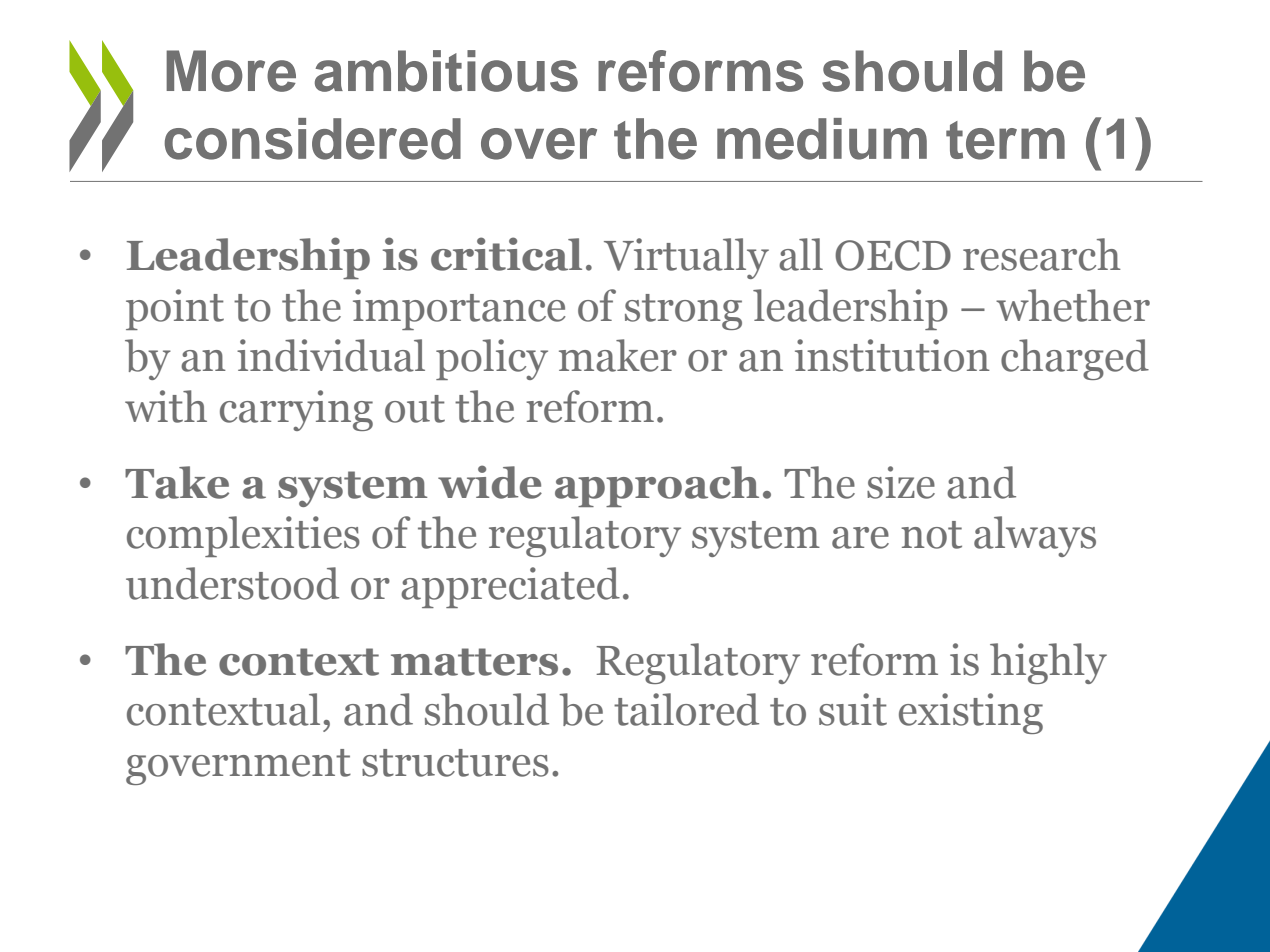  Describe the element at coordinates (231, 71) in the screenshot. I see `More` at that location.
